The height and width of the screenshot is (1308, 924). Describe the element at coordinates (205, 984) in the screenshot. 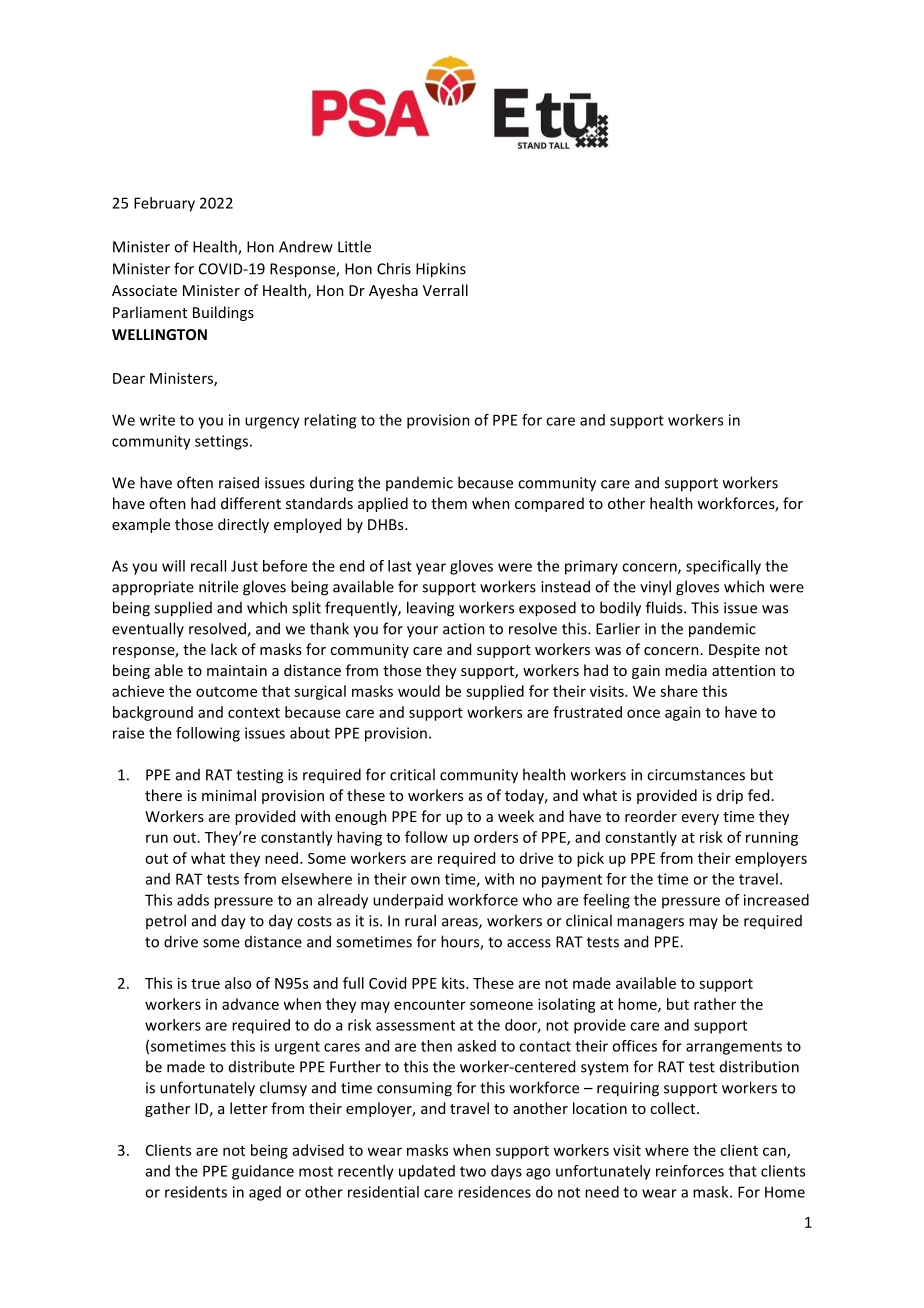

I see `true` at that location.
